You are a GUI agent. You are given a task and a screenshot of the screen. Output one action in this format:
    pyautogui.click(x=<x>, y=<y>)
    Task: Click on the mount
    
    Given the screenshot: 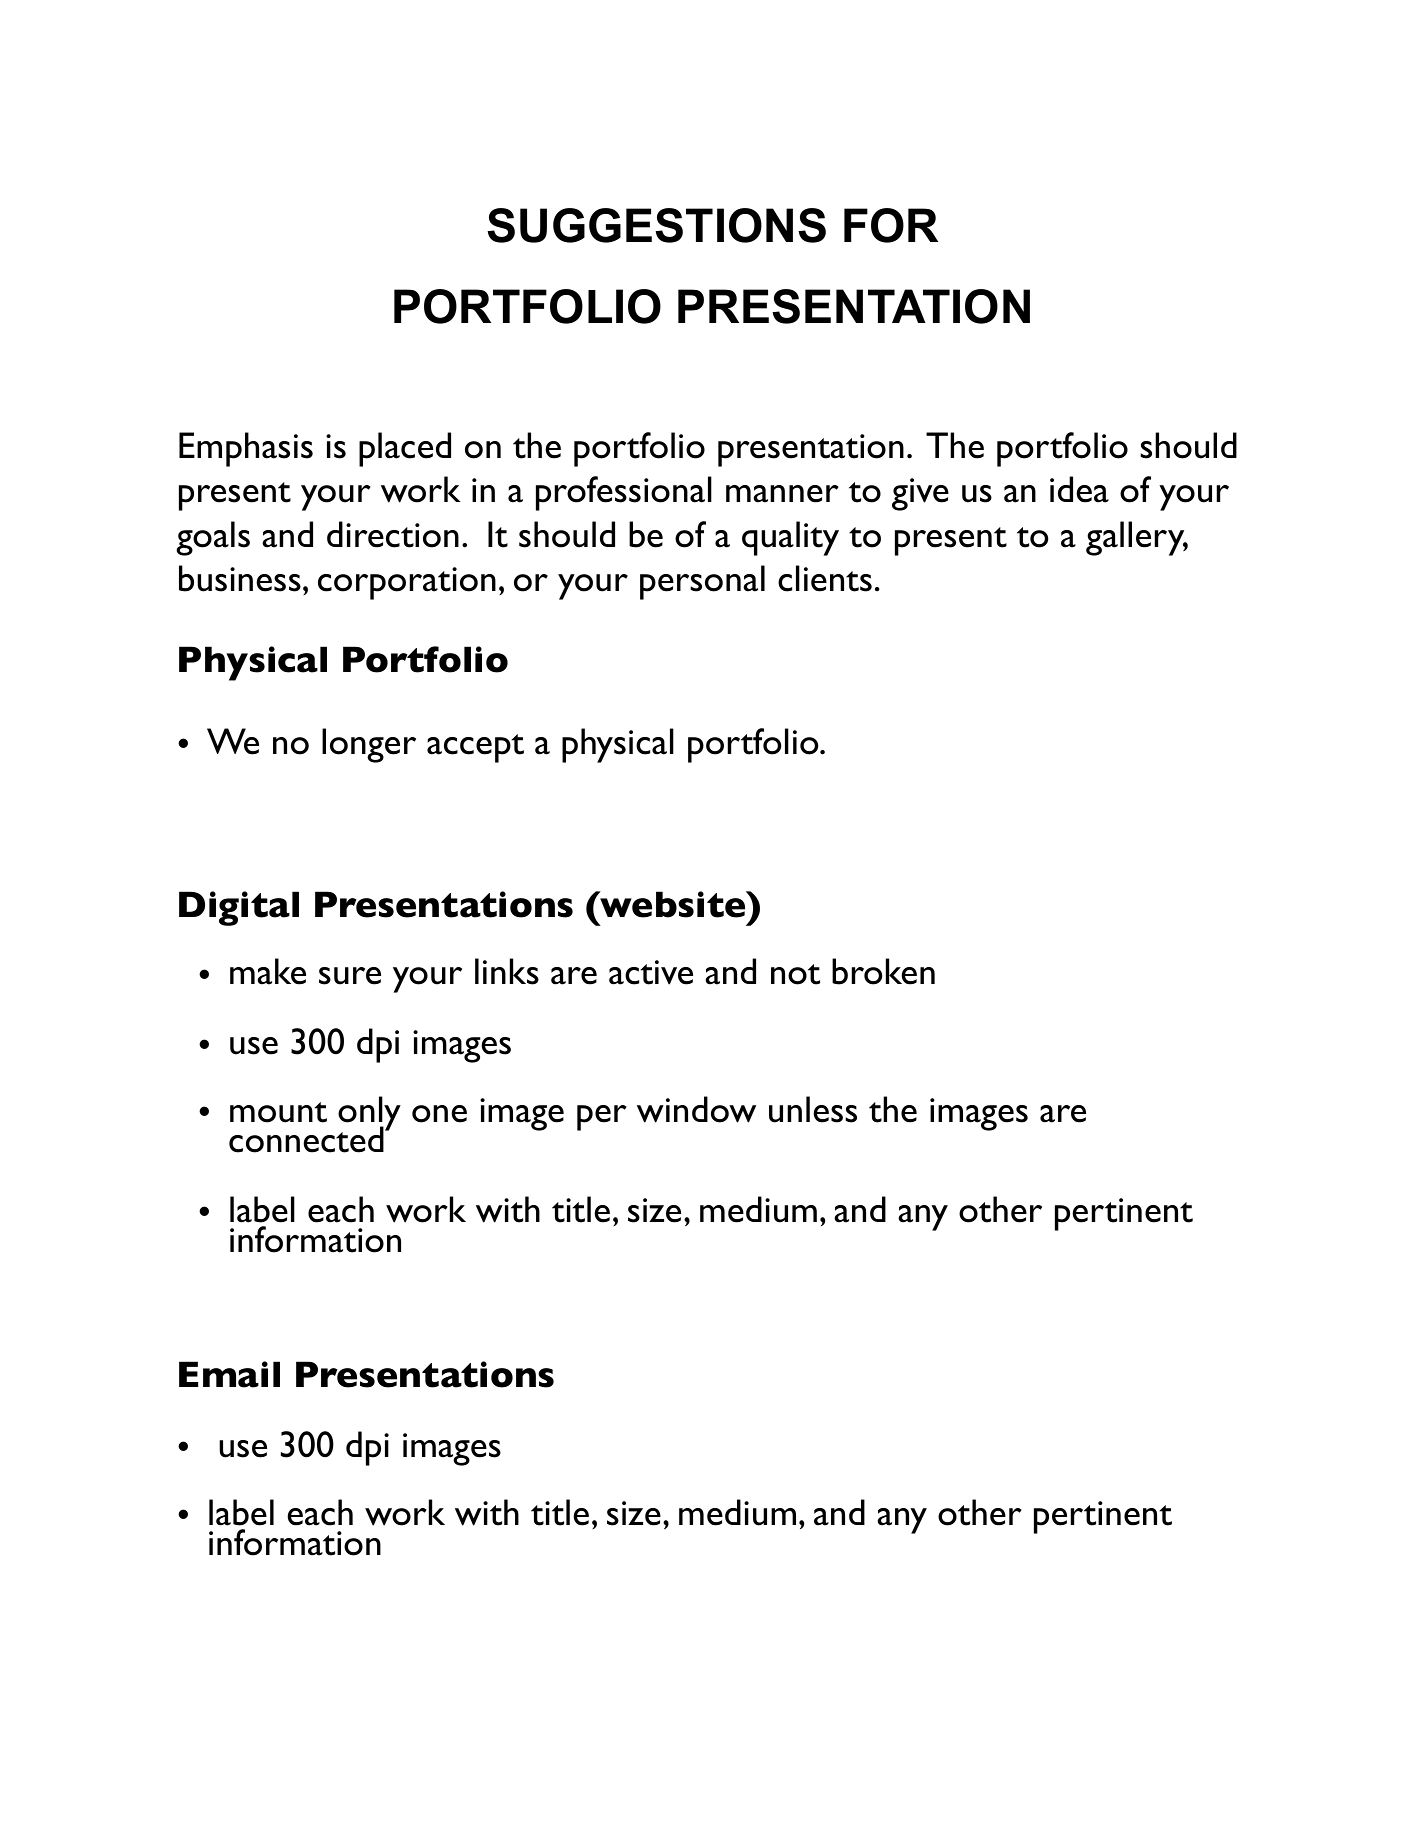 What is the action you would take?
    pyautogui.click(x=278, y=1112)
